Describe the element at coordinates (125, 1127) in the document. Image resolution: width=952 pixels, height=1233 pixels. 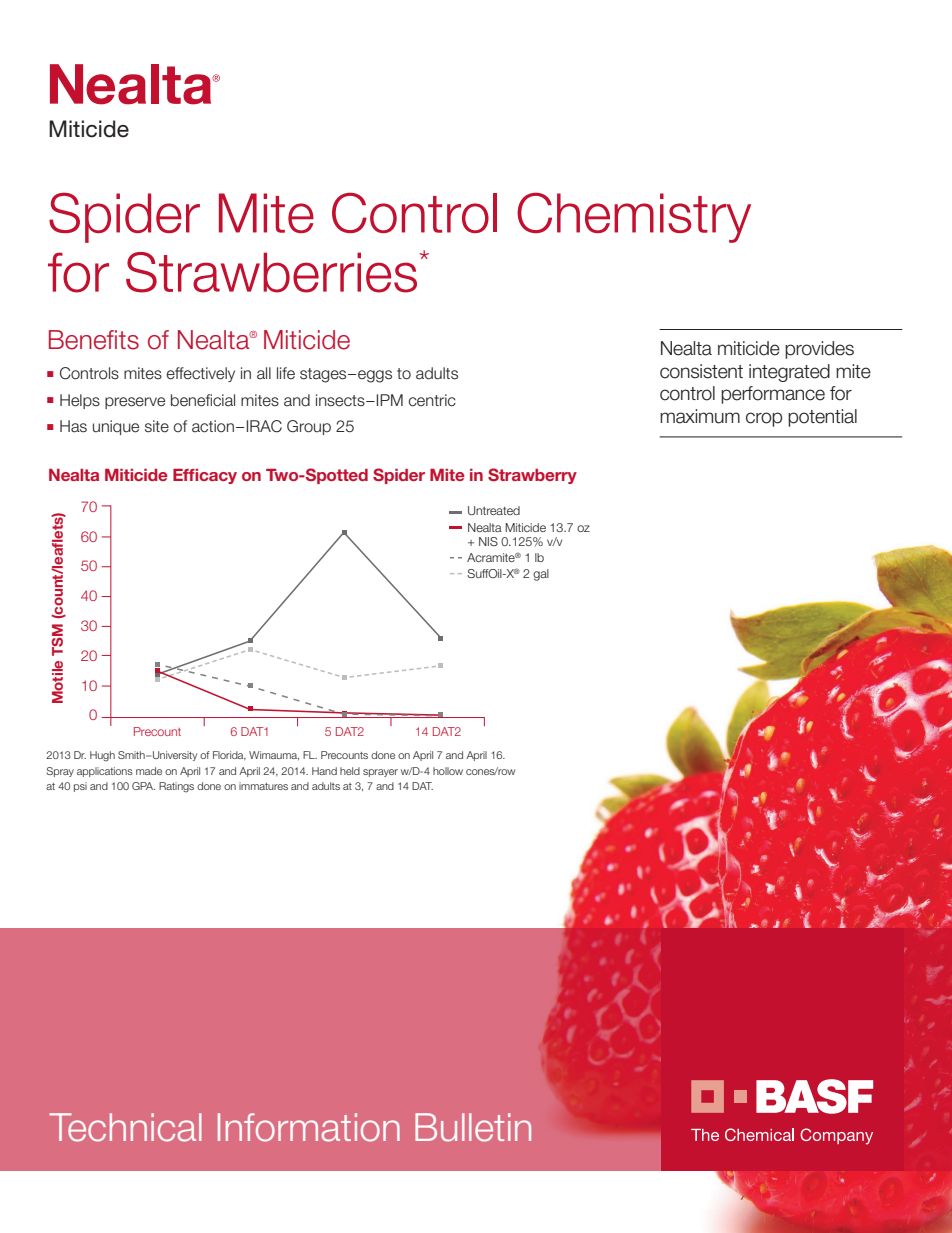
I see `Technical` at that location.
